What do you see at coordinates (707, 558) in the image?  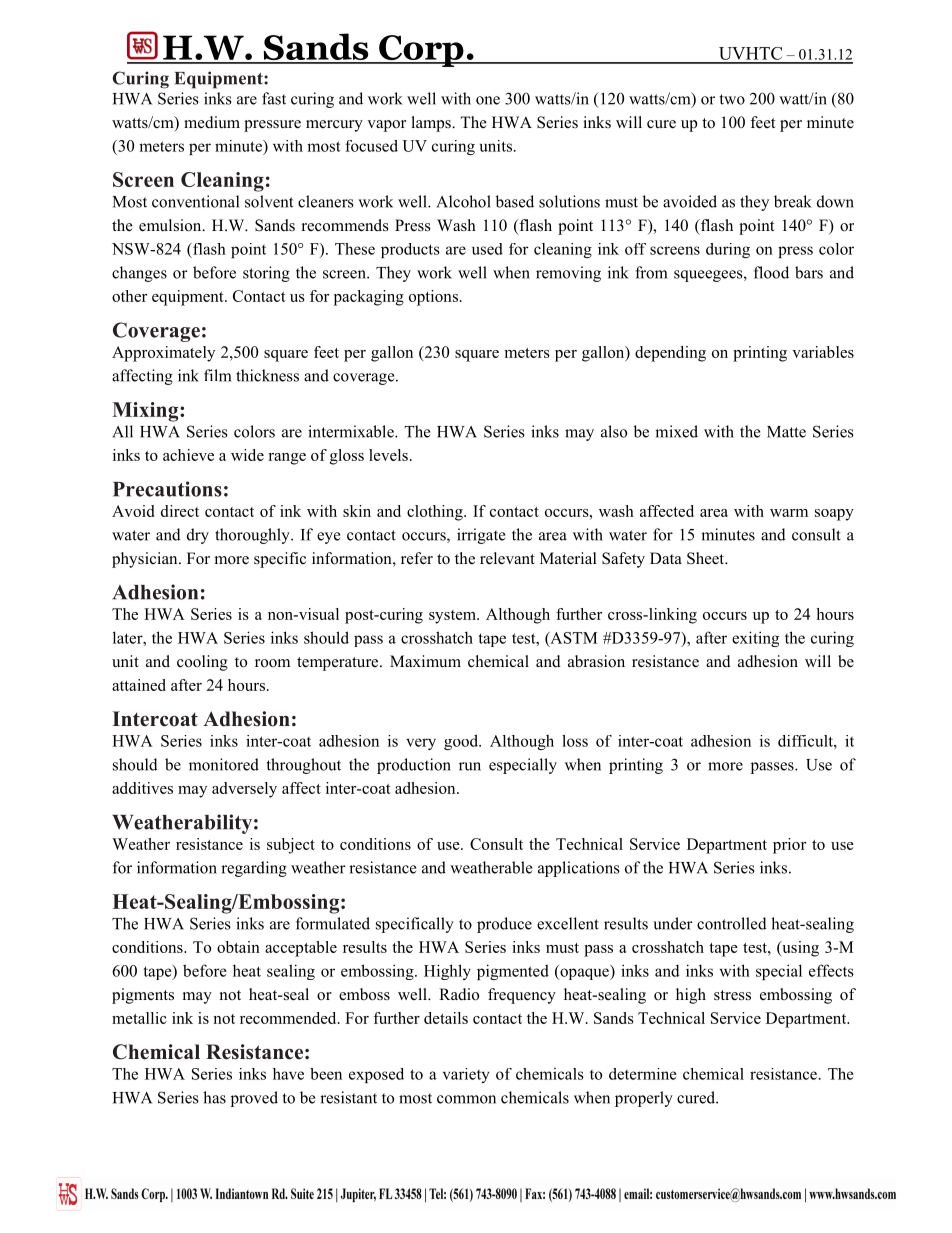 I see `Sheet` at bounding box center [707, 558].
